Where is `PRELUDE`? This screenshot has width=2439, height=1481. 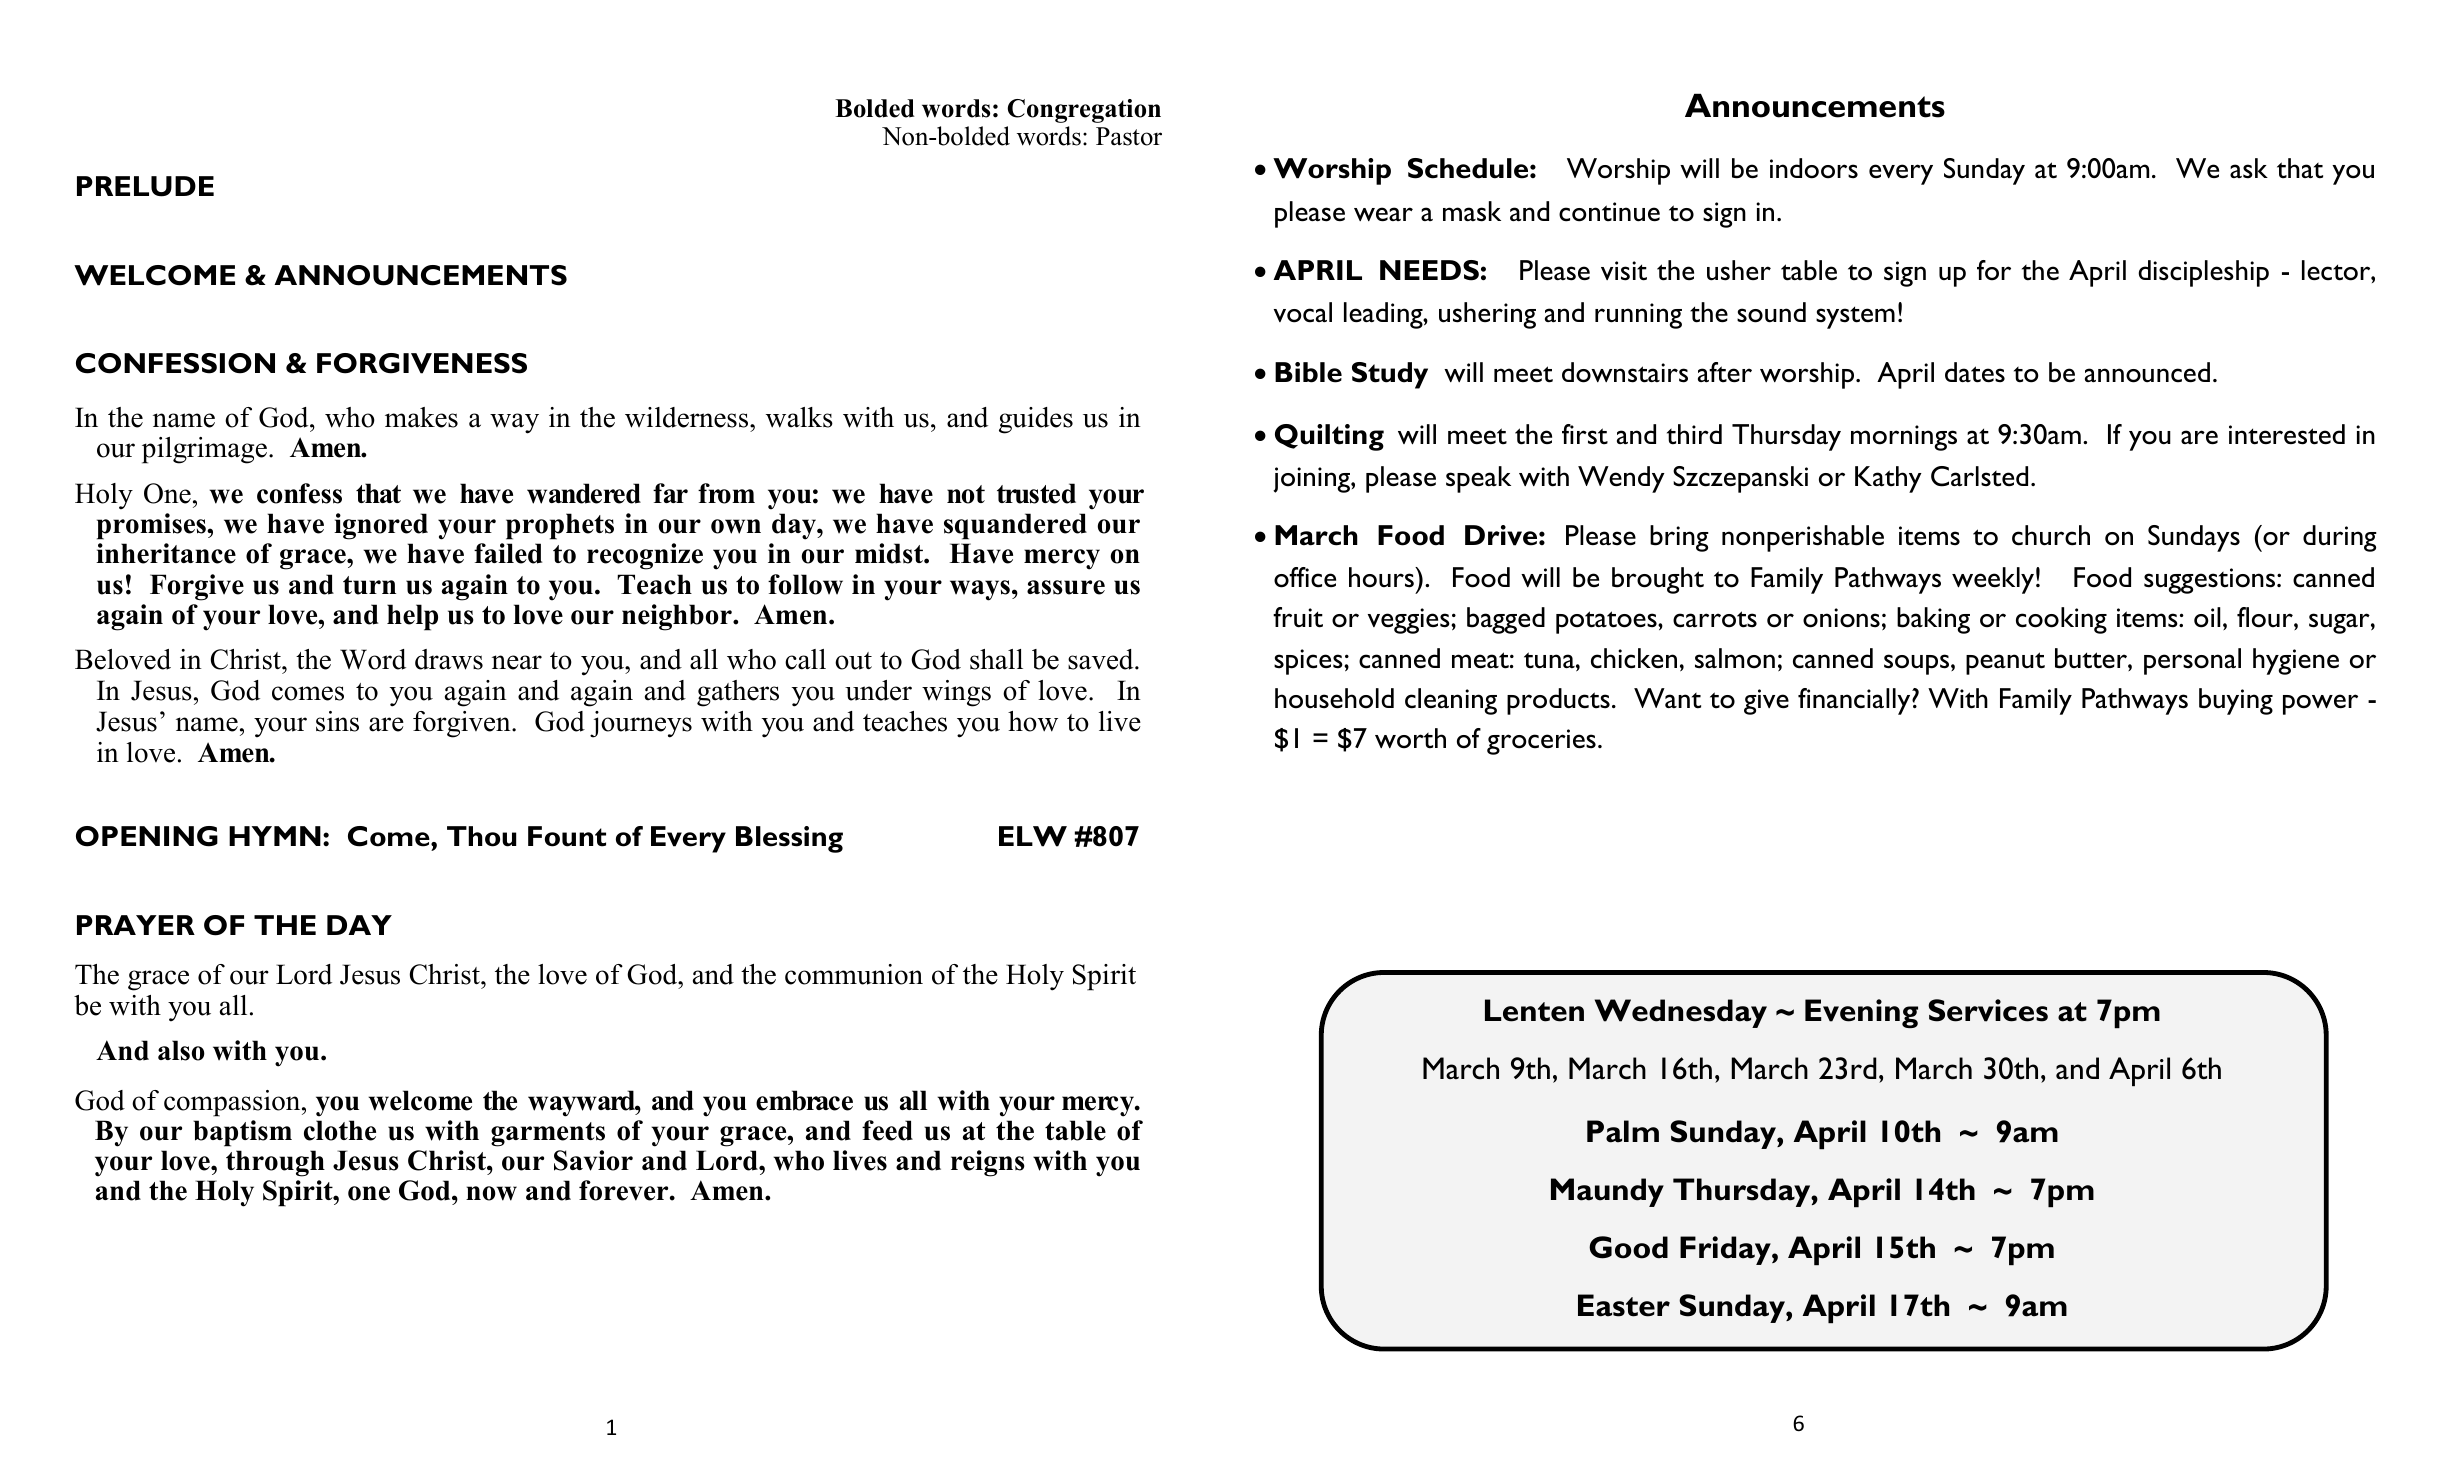
PRELUDE is located at coordinates (145, 186).
